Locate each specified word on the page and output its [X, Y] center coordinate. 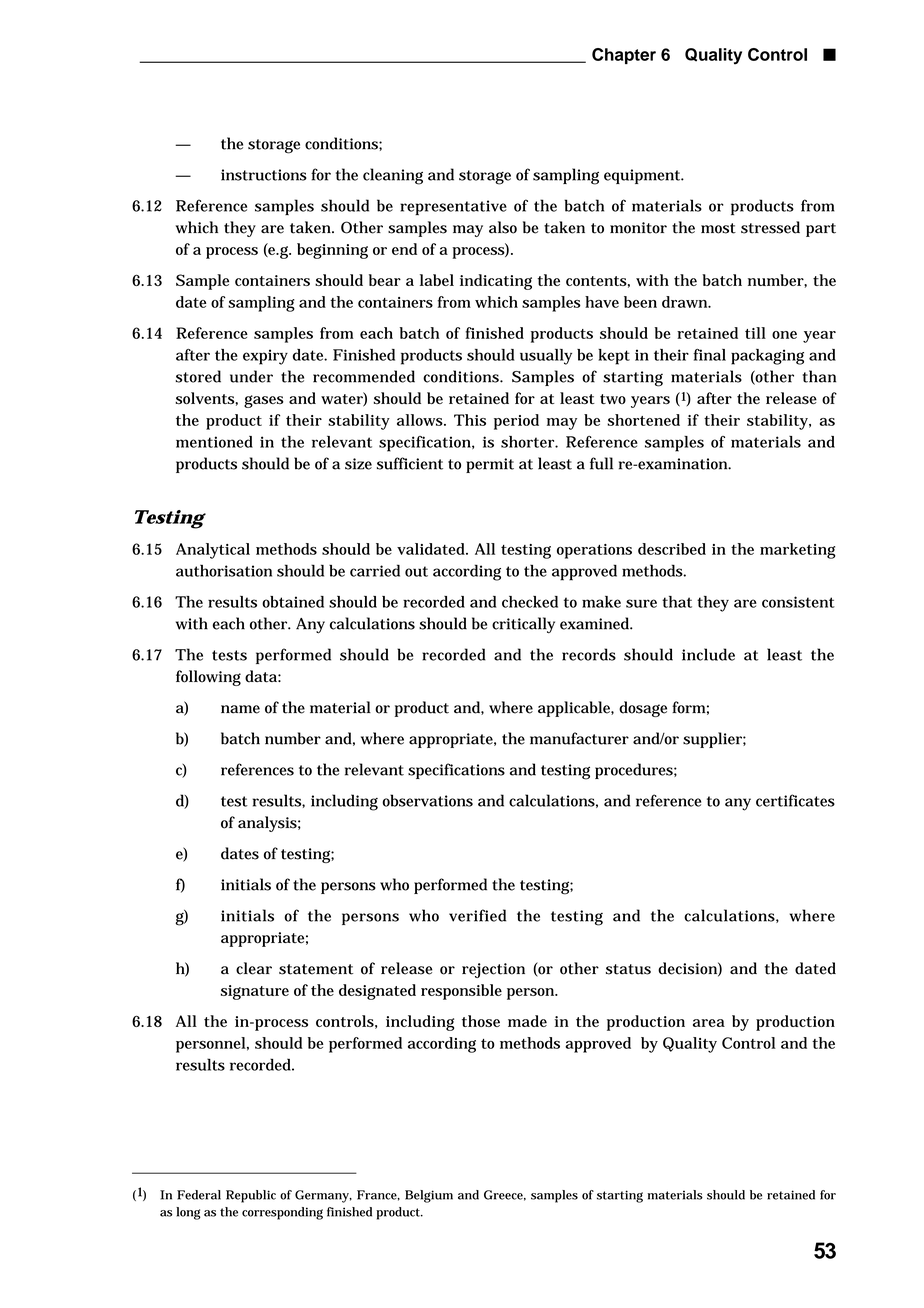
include [708, 654]
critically [523, 625]
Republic [251, 1196]
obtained [293, 602]
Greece [505, 1195]
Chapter [624, 56]
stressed [770, 227]
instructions [264, 175]
